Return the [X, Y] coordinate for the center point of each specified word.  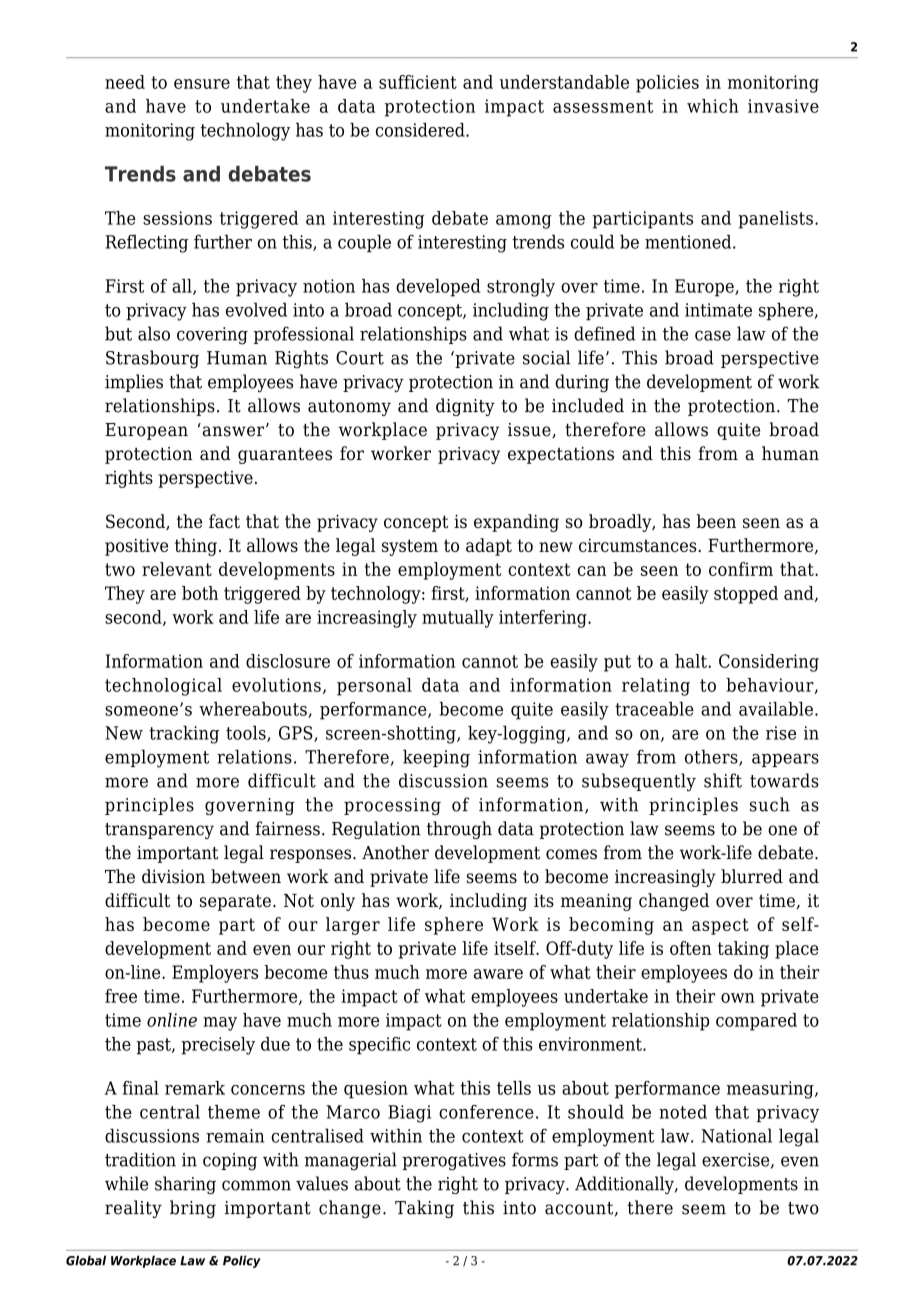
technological [163, 687]
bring [193, 1209]
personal [374, 687]
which [713, 106]
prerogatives [454, 1162]
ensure [202, 84]
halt [692, 661]
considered [421, 130]
